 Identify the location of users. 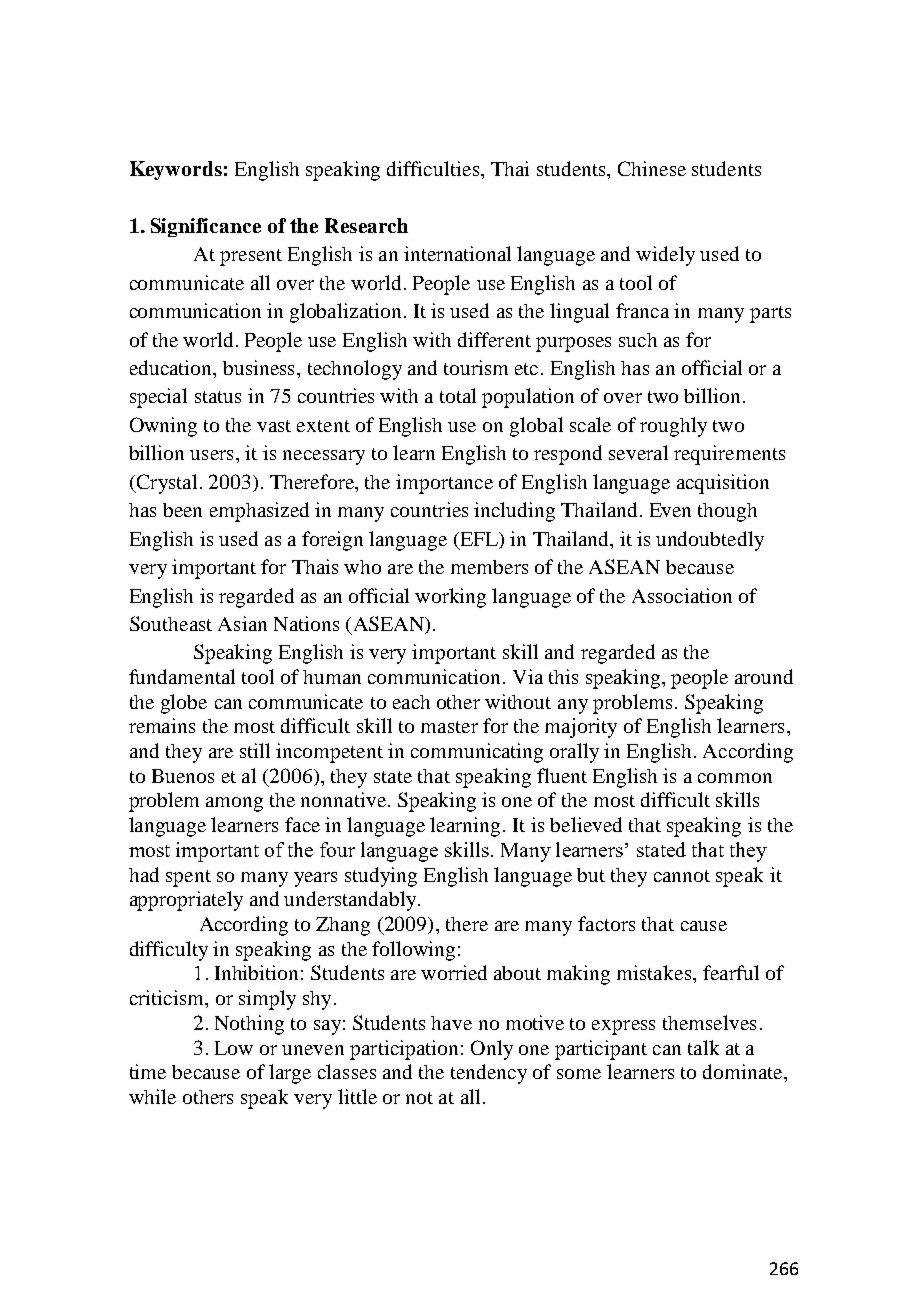
(211, 455).
